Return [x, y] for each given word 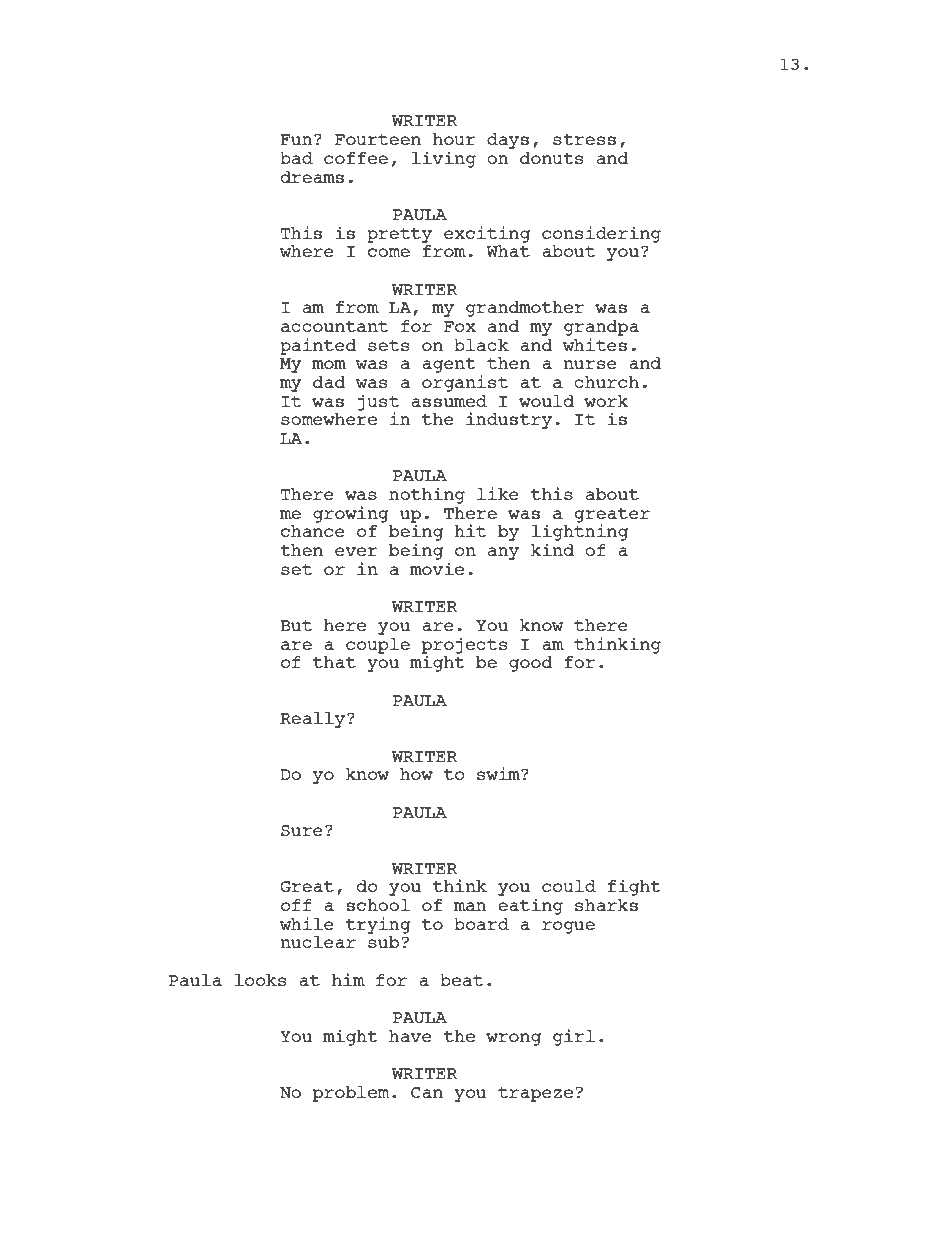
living [444, 159]
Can [427, 1092]
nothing [427, 495]
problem [351, 1094]
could [569, 886]
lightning [580, 531]
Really [314, 720]
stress [584, 139]
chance [313, 531]
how [416, 774]
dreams [312, 177]
